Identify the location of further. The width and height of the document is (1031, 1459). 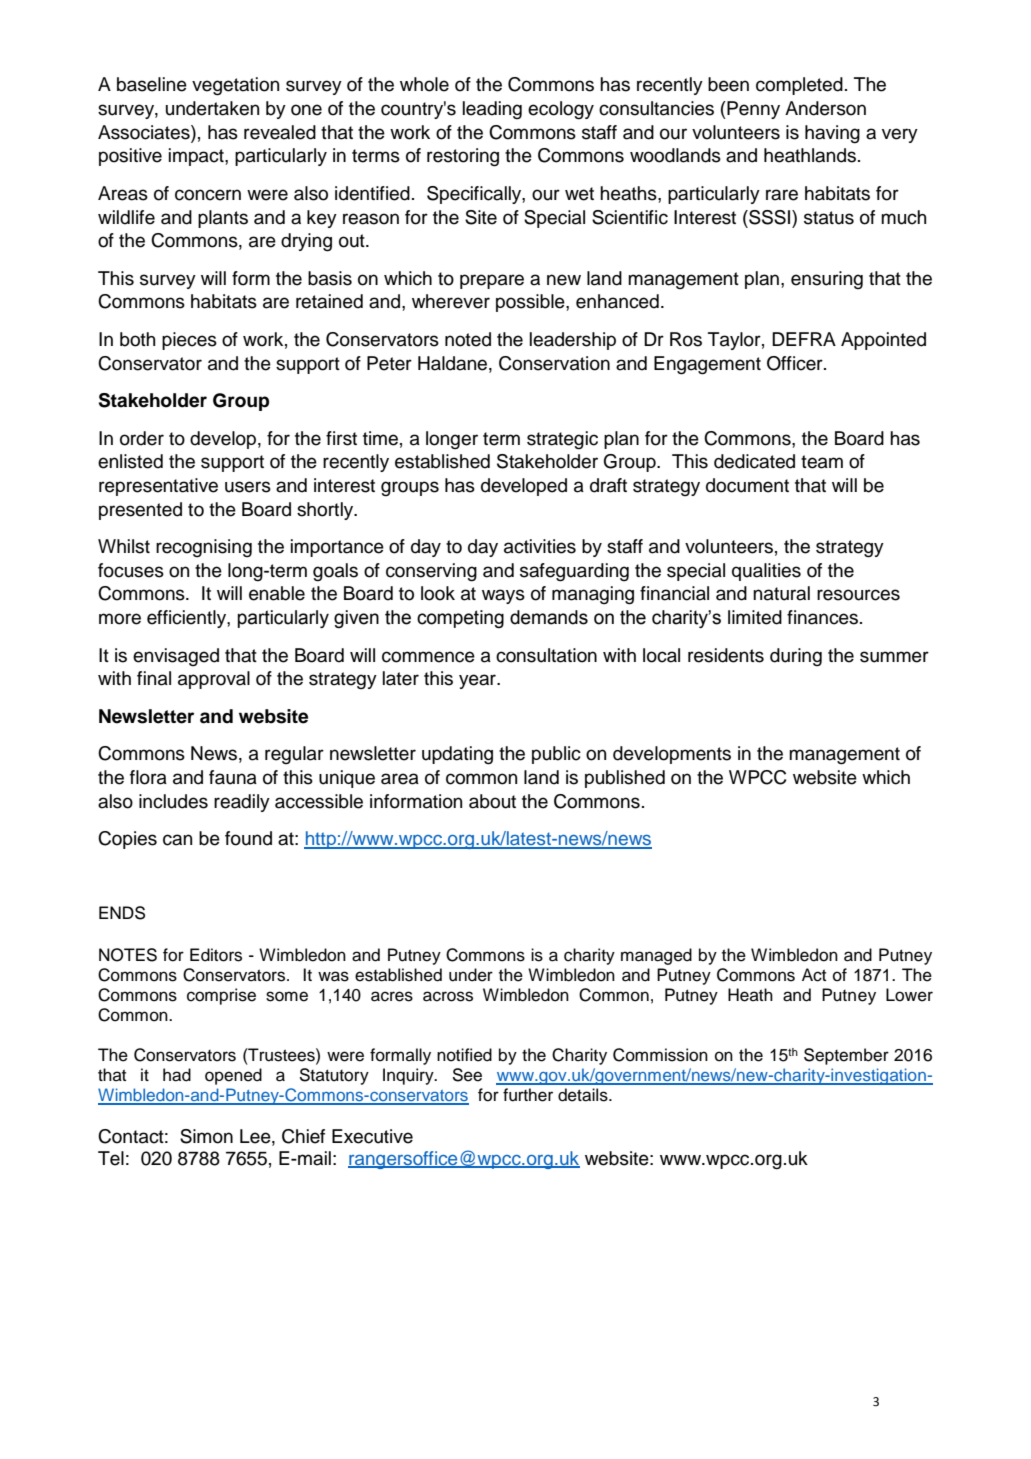
(528, 1095).
